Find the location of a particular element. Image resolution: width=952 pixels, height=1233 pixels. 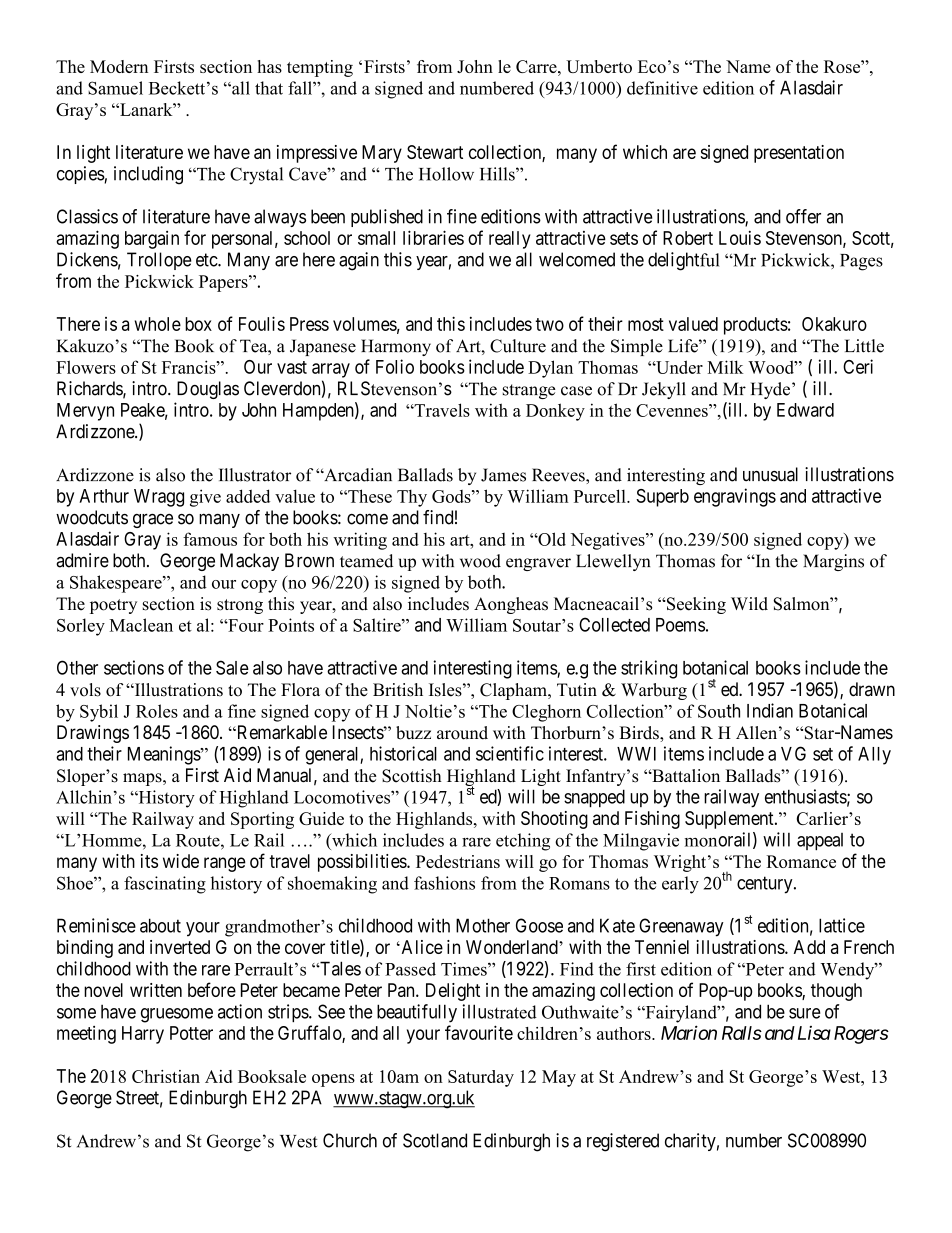

teamed is located at coordinates (366, 561).
